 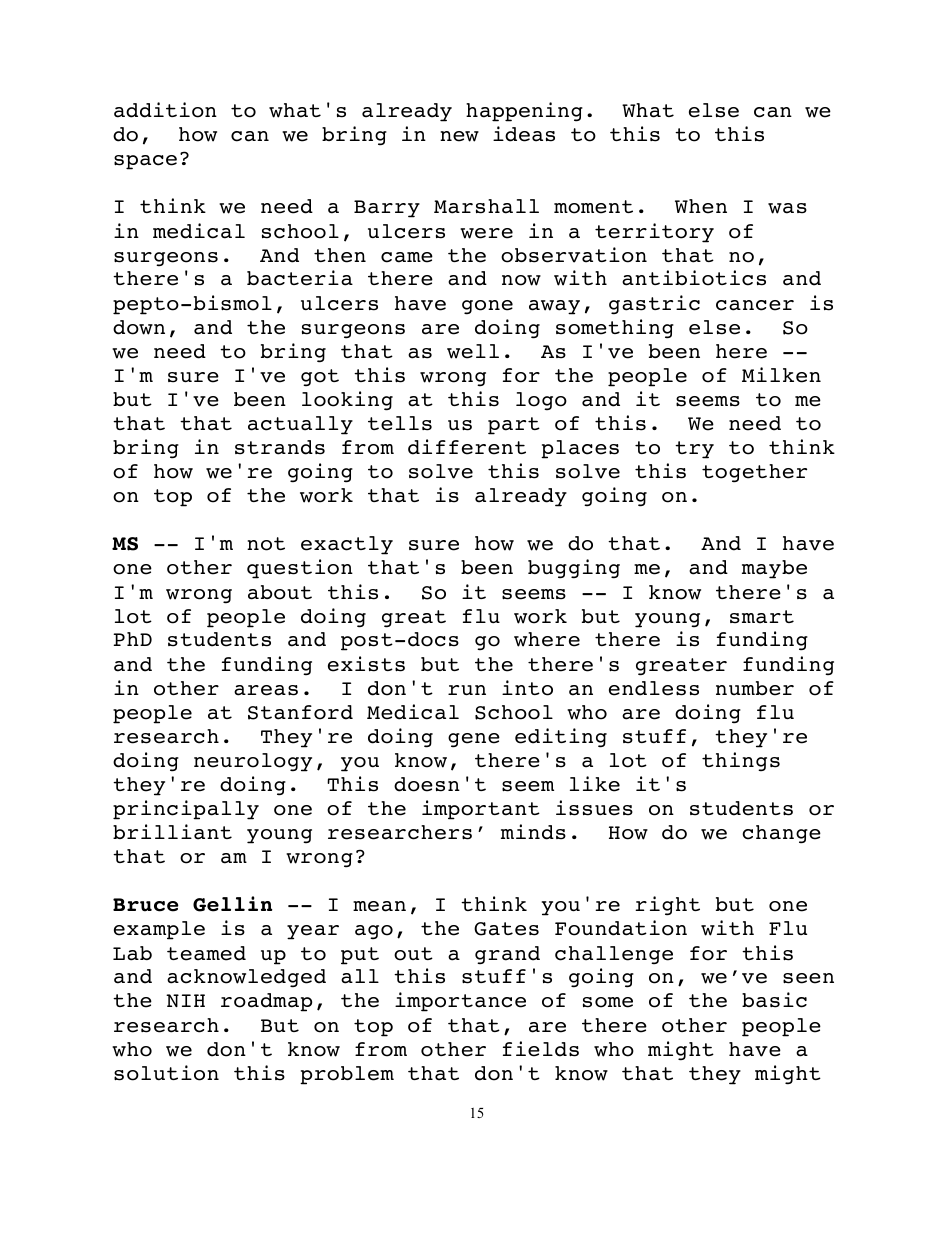 What do you see at coordinates (574, 569) in the screenshot?
I see `bugging` at bounding box center [574, 569].
